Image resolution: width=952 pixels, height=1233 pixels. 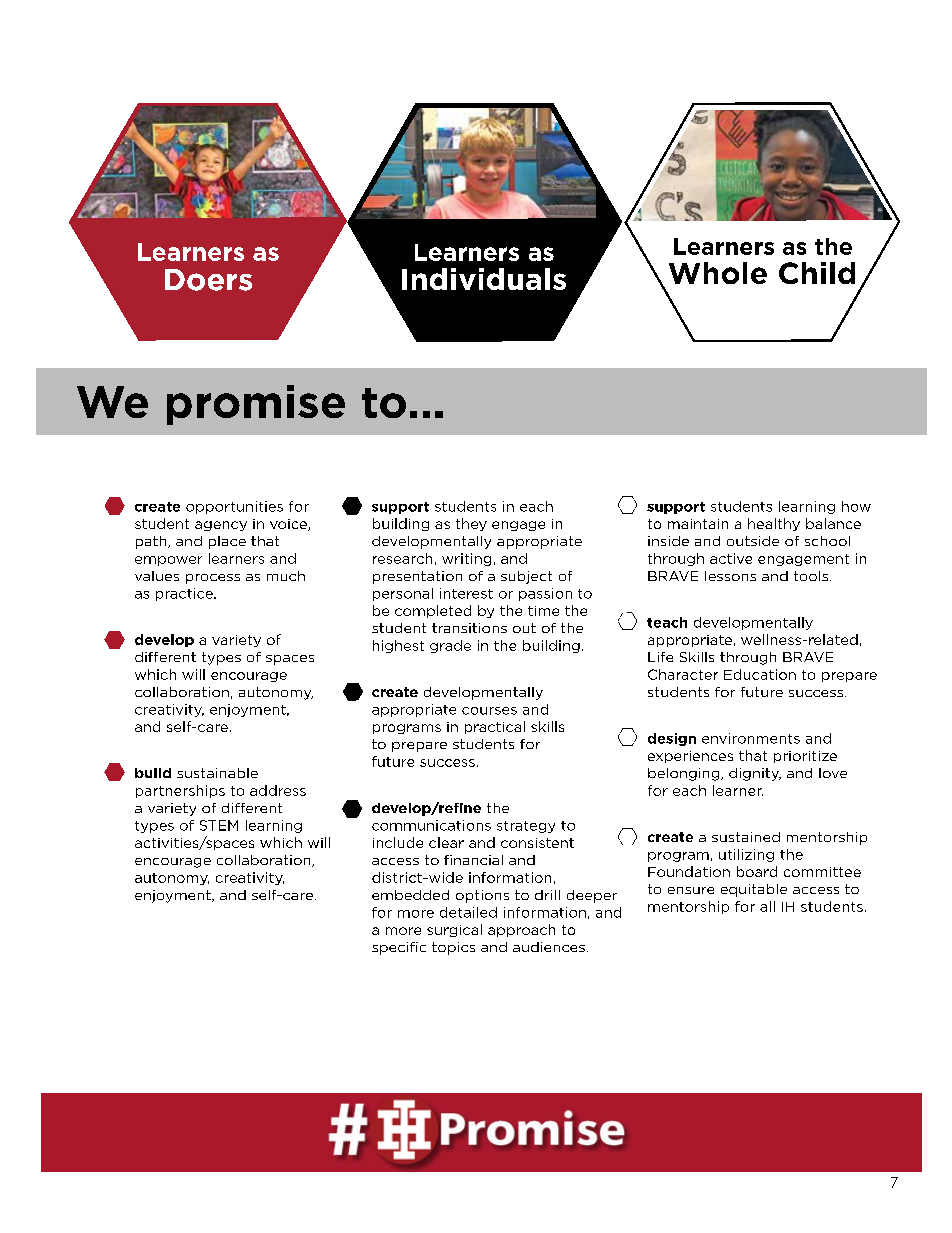 What do you see at coordinates (217, 773) in the screenshot?
I see `sustainable` at bounding box center [217, 773].
